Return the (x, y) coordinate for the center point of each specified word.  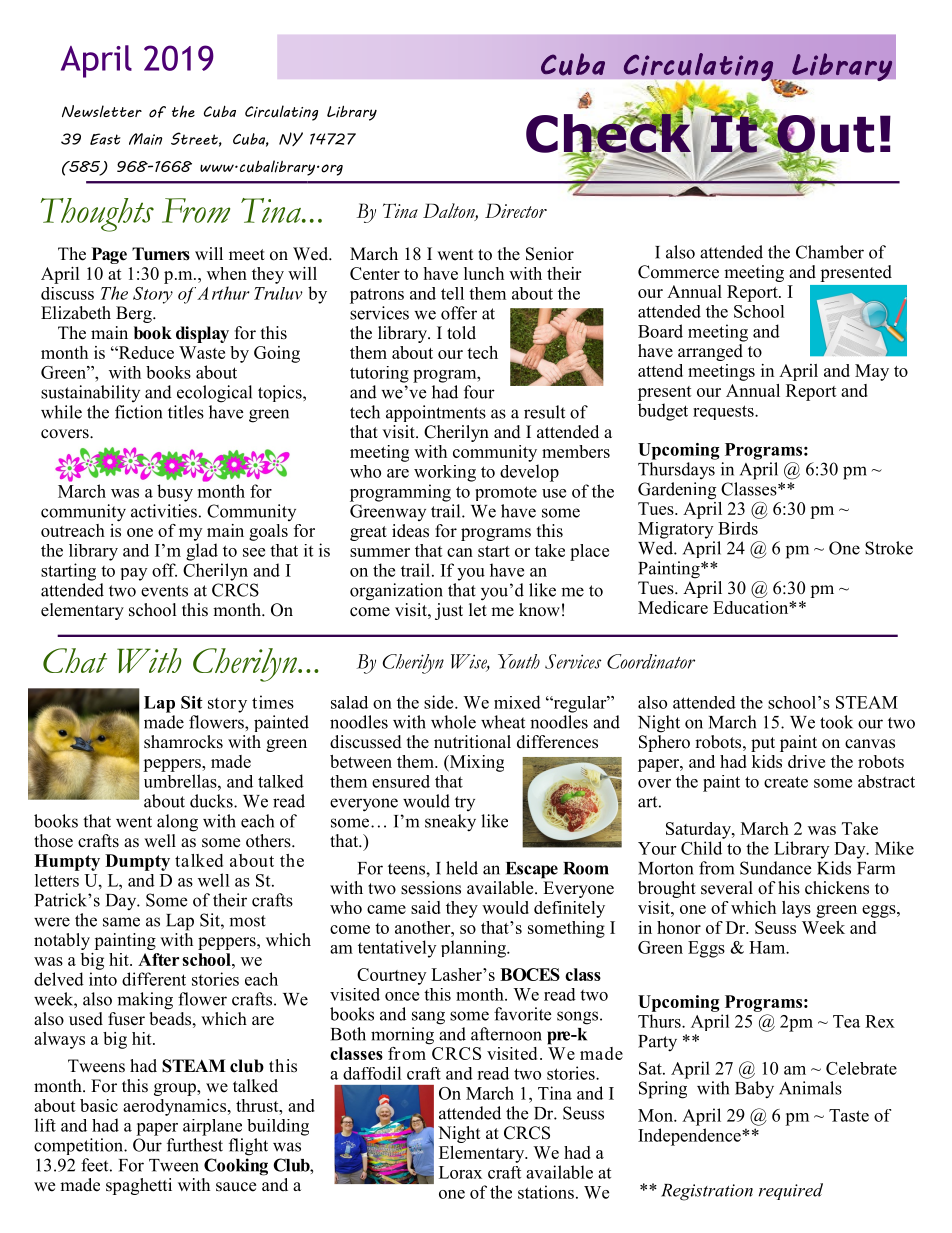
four (479, 392)
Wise (470, 662)
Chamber (830, 252)
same (121, 922)
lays (796, 909)
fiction (138, 412)
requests (724, 412)
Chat (75, 660)
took (836, 722)
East (105, 139)
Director (516, 210)
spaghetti (139, 1186)
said (426, 907)
